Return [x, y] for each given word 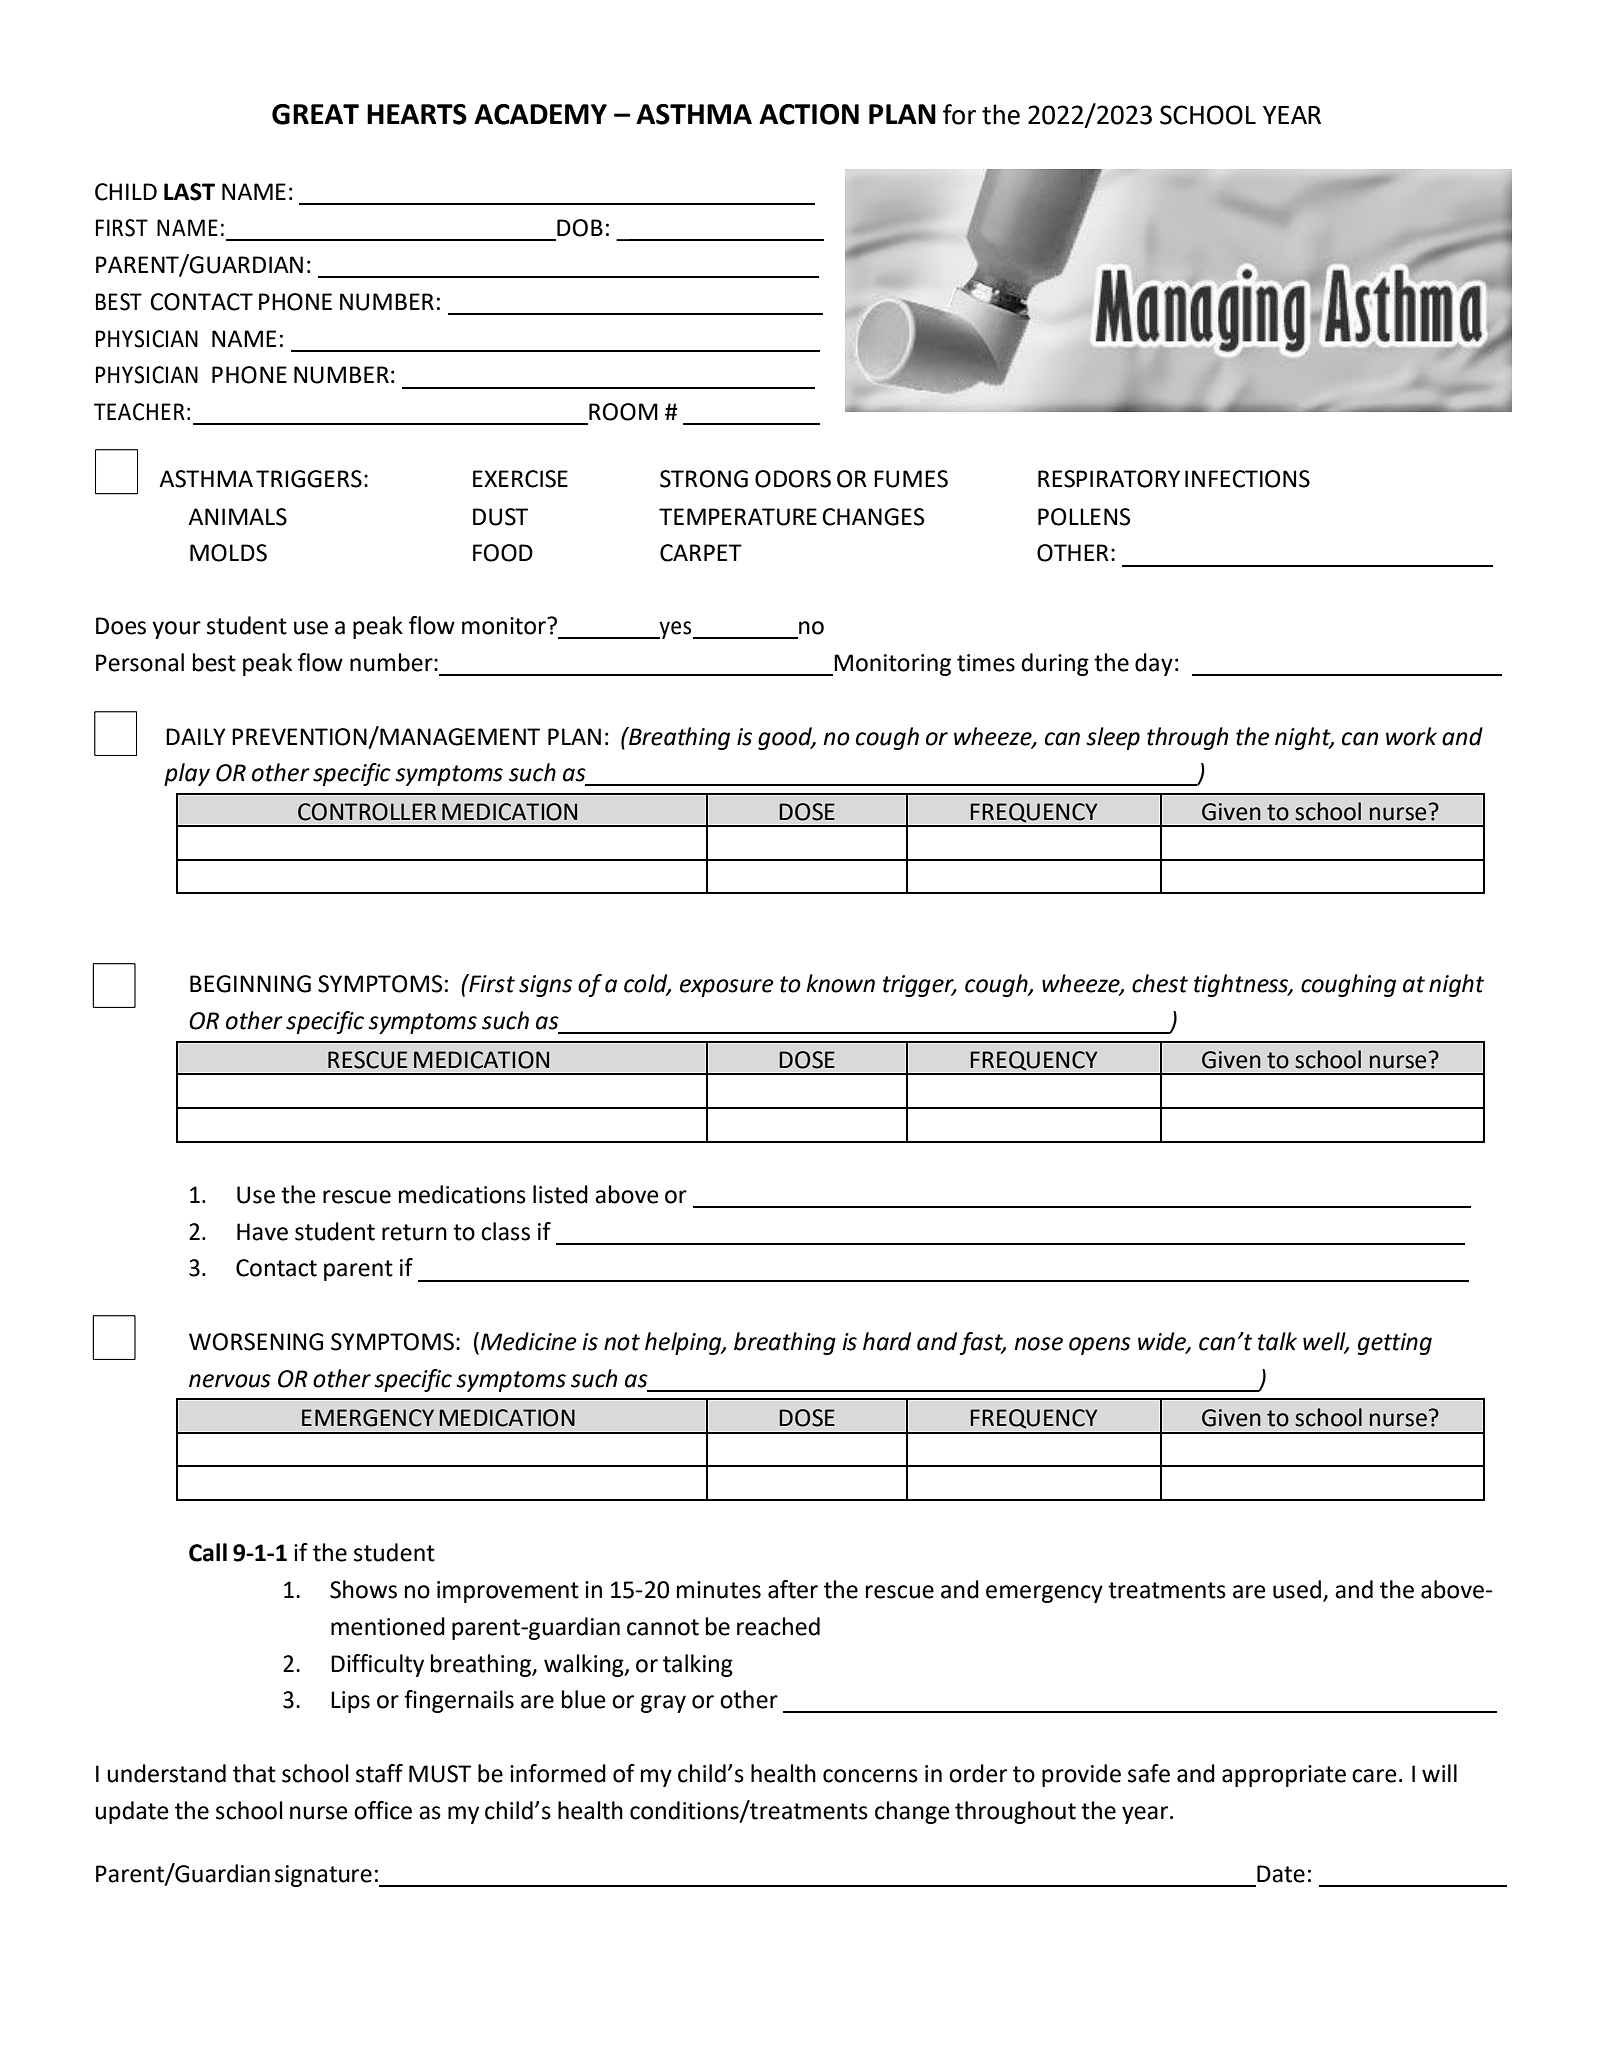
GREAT [315, 114]
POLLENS [1084, 517]
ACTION [809, 114]
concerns [870, 1776]
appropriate [1284, 1776]
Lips [350, 1702]
